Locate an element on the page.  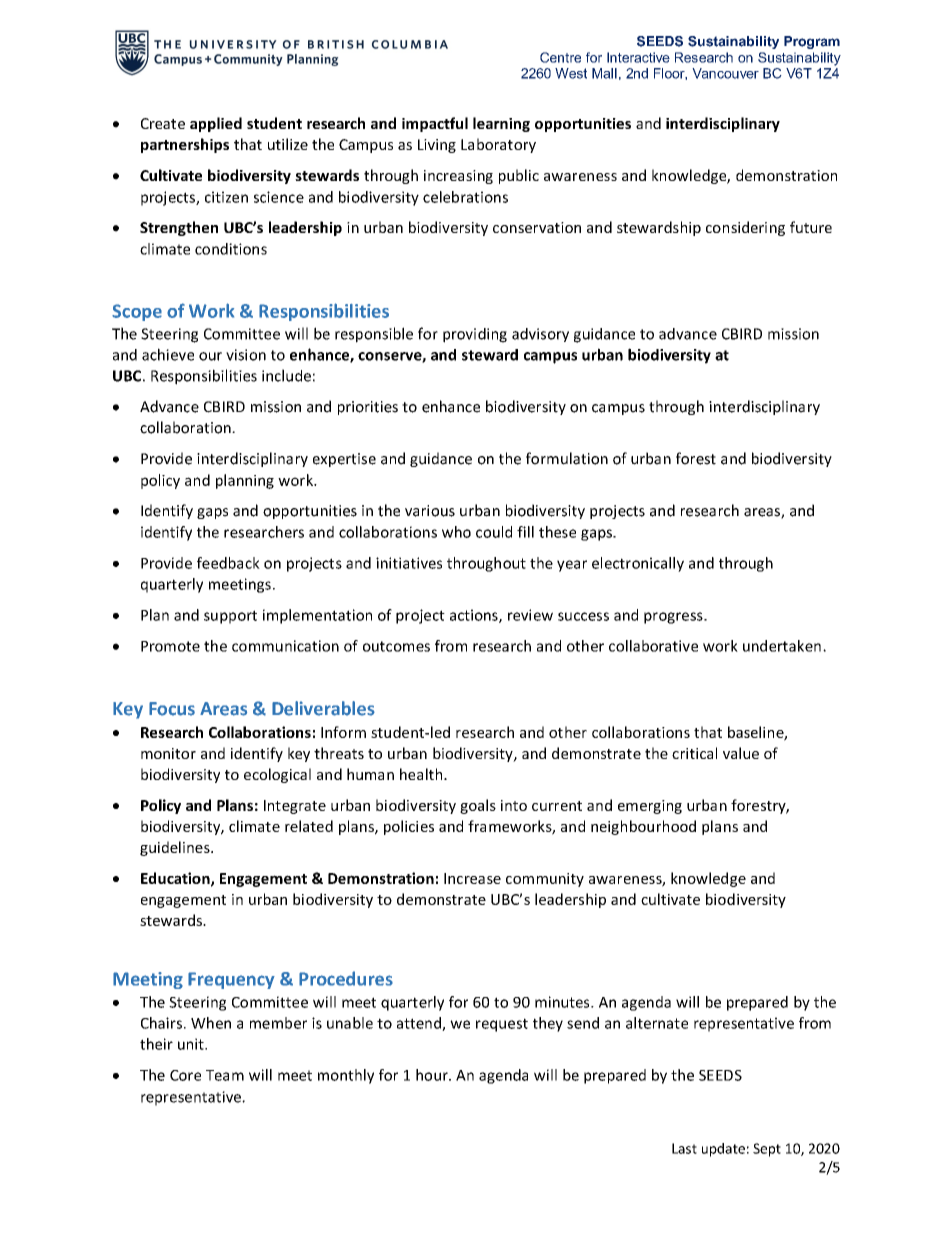
guidelines is located at coordinates (176, 848).
